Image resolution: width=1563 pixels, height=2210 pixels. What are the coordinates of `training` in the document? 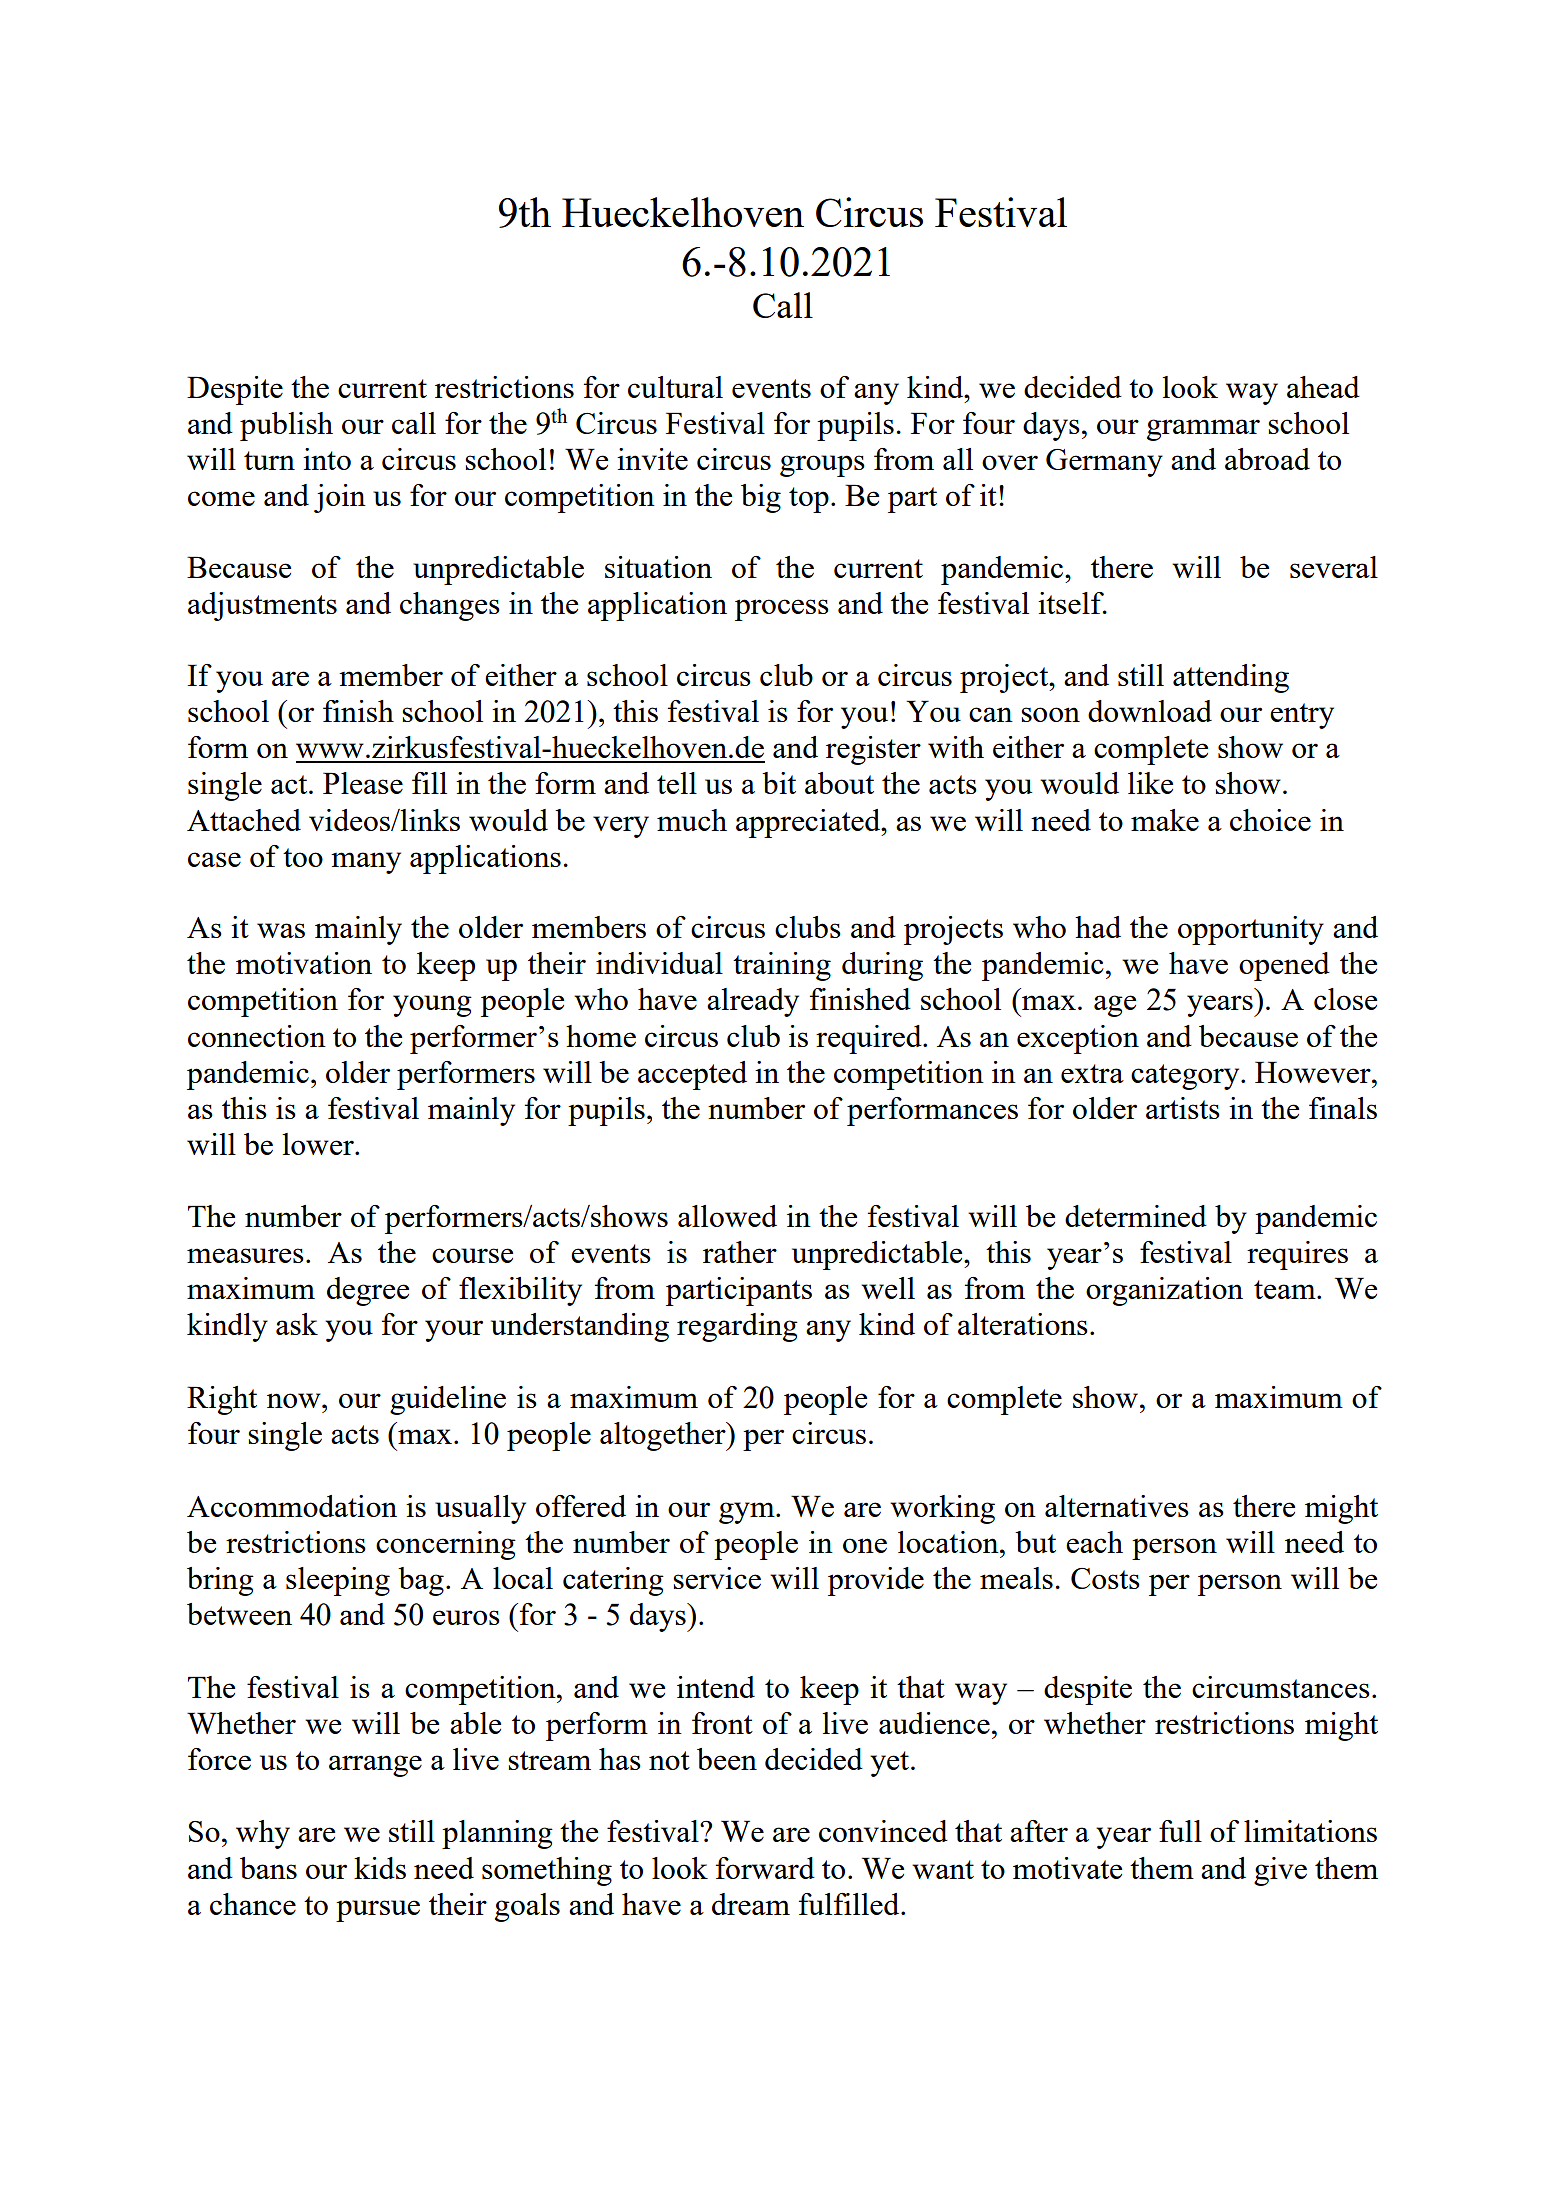 It's located at (782, 966).
